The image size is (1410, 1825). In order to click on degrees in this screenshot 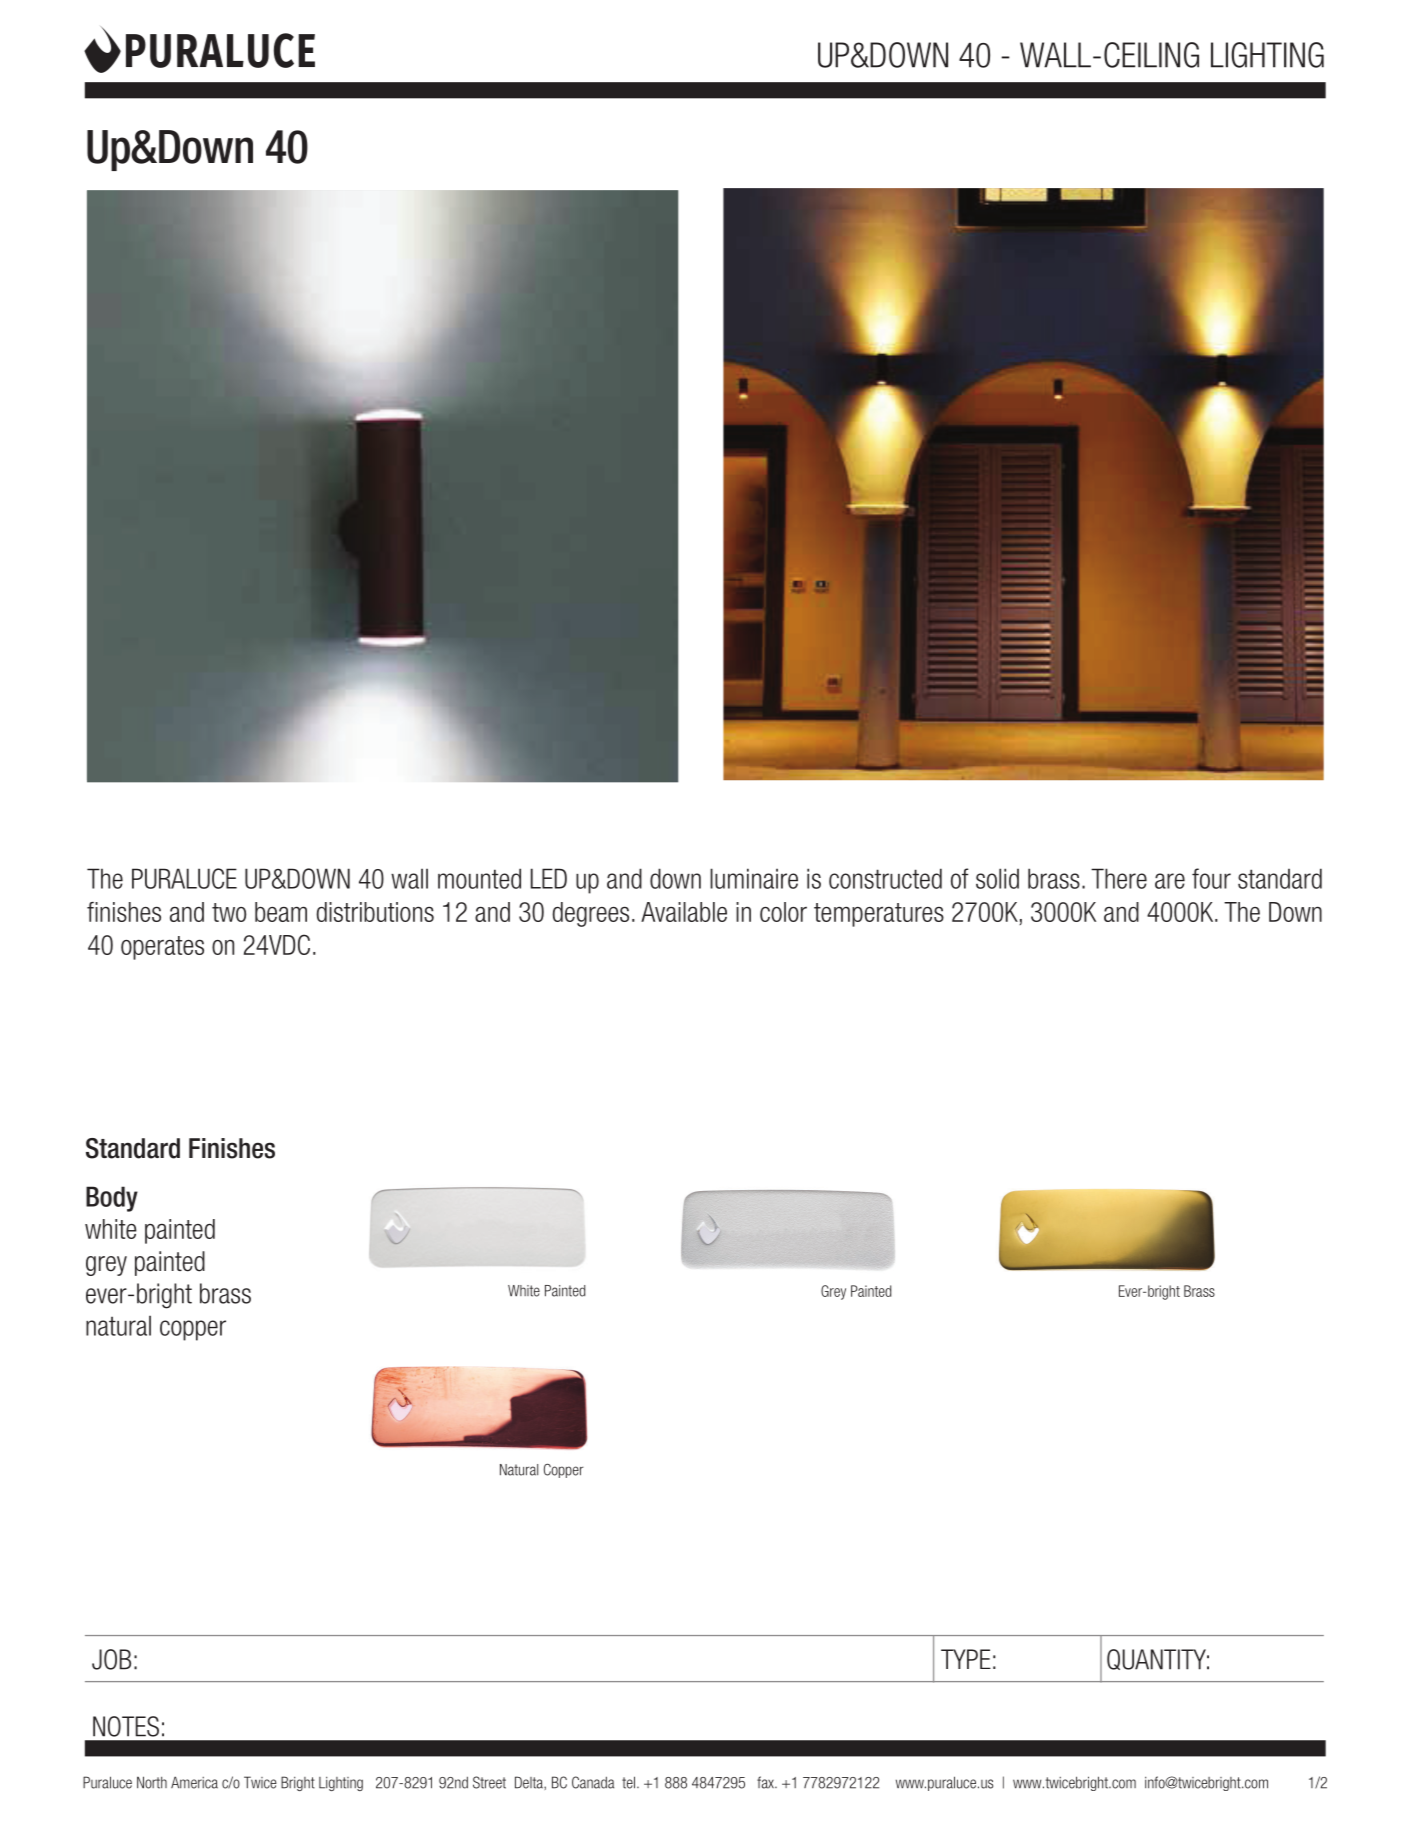, I will do `click(590, 914)`.
